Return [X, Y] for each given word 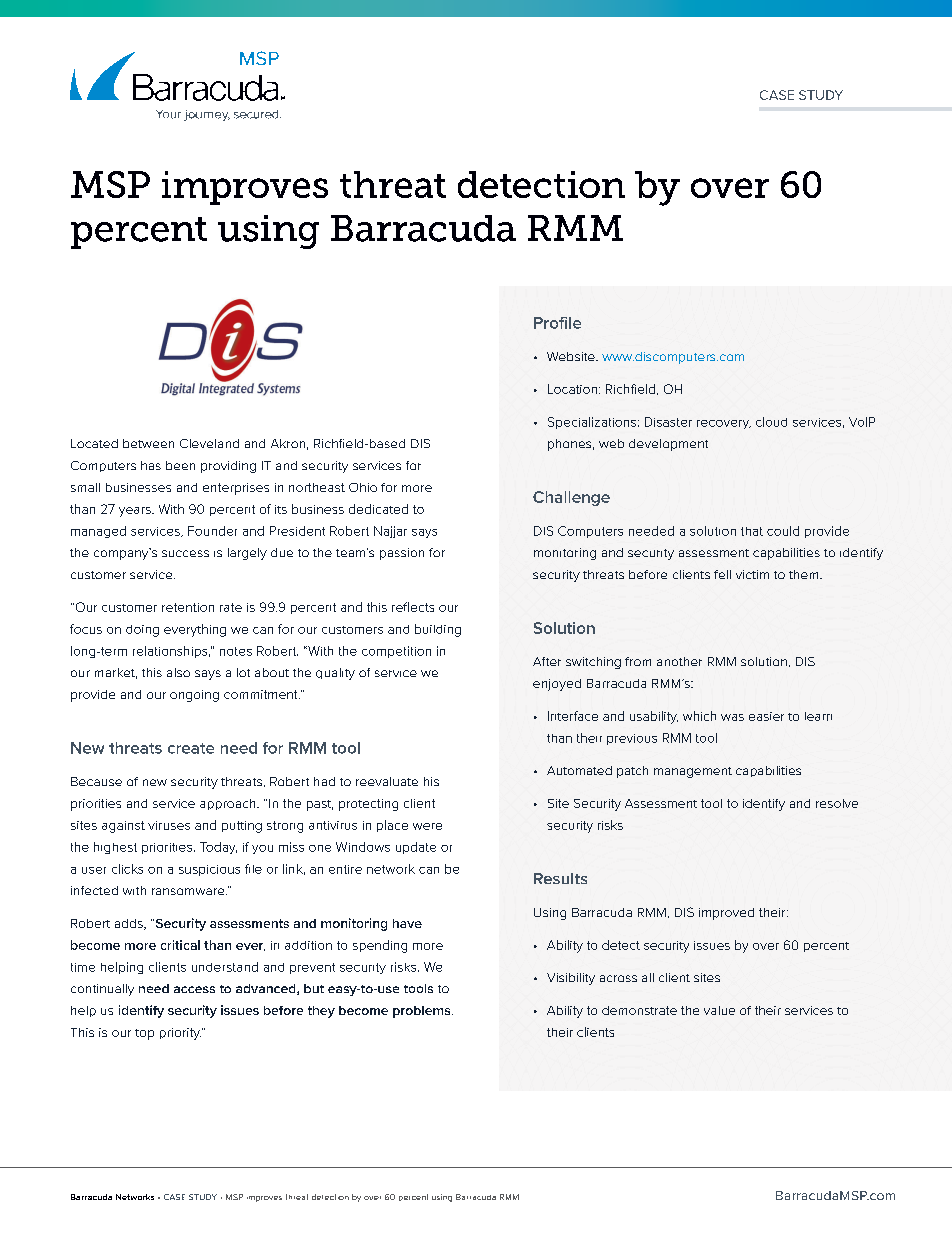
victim [752, 574]
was [732, 717]
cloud [771, 422]
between [148, 443]
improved [726, 914]
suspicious [209, 870]
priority [180, 1034]
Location [572, 389]
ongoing [194, 696]
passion [402, 554]
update [416, 848]
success [185, 553]
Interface [573, 716]
